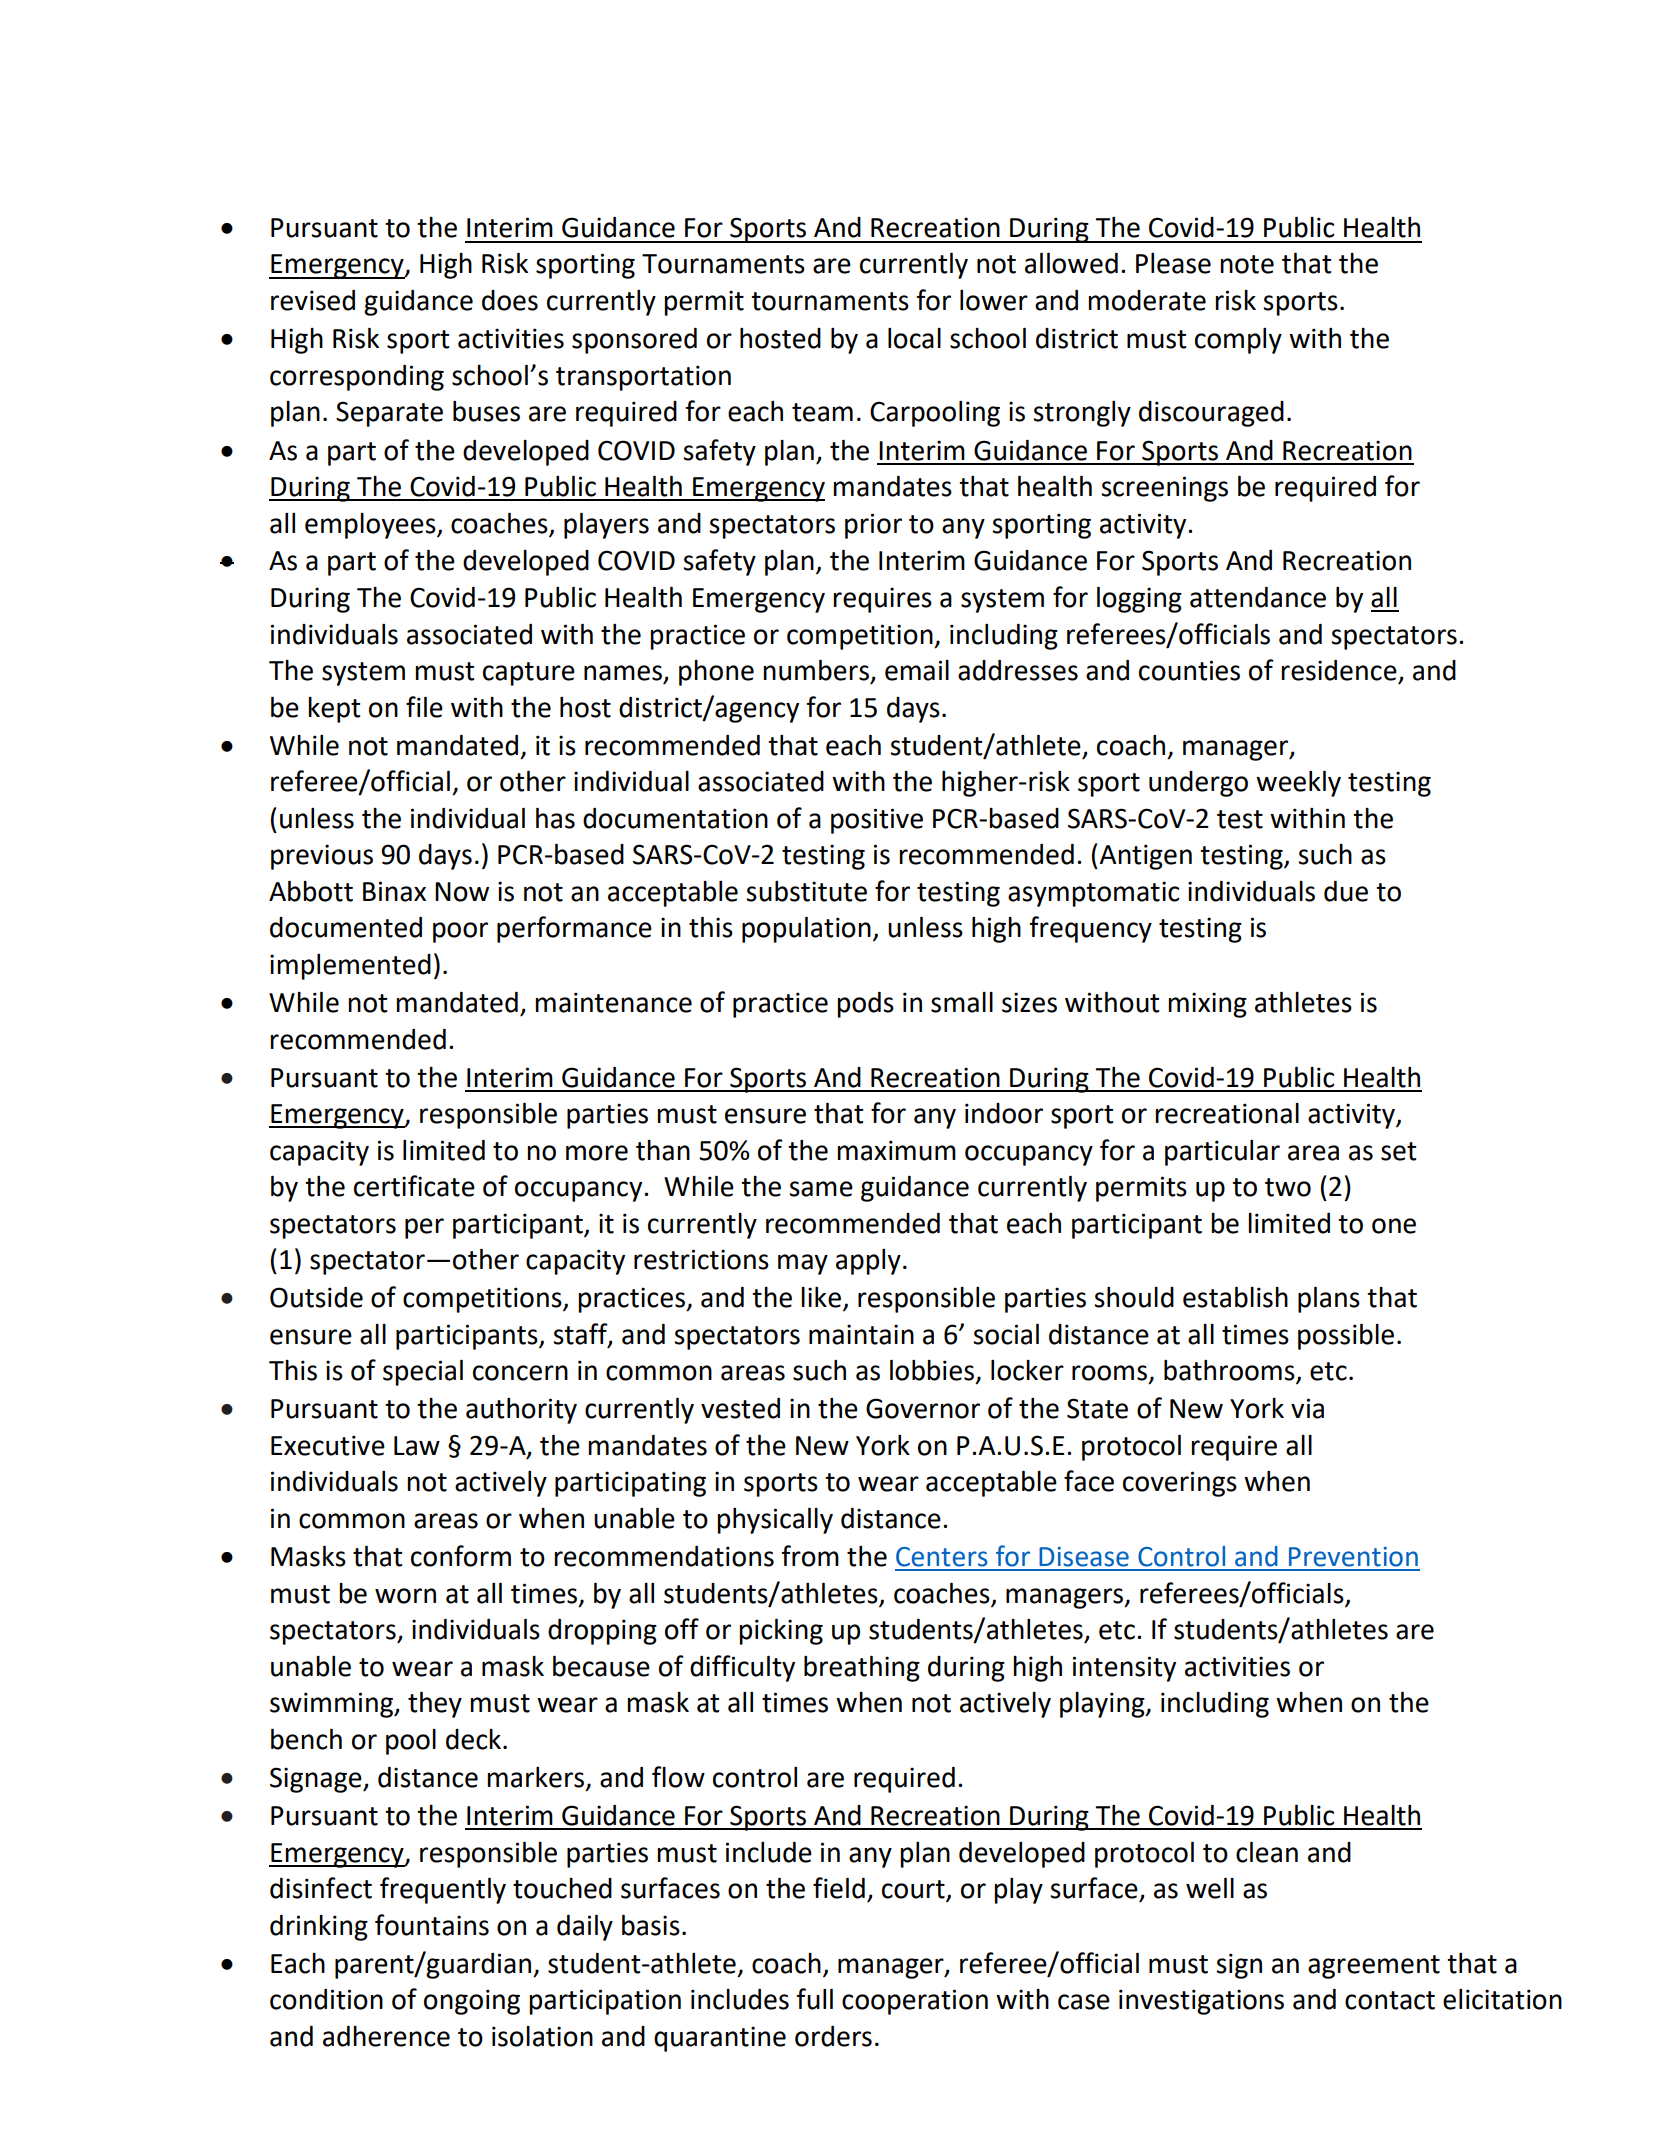 This screenshot has height=2154, width=1664. What do you see at coordinates (1238, 341) in the screenshot?
I see `comply` at bounding box center [1238, 341].
